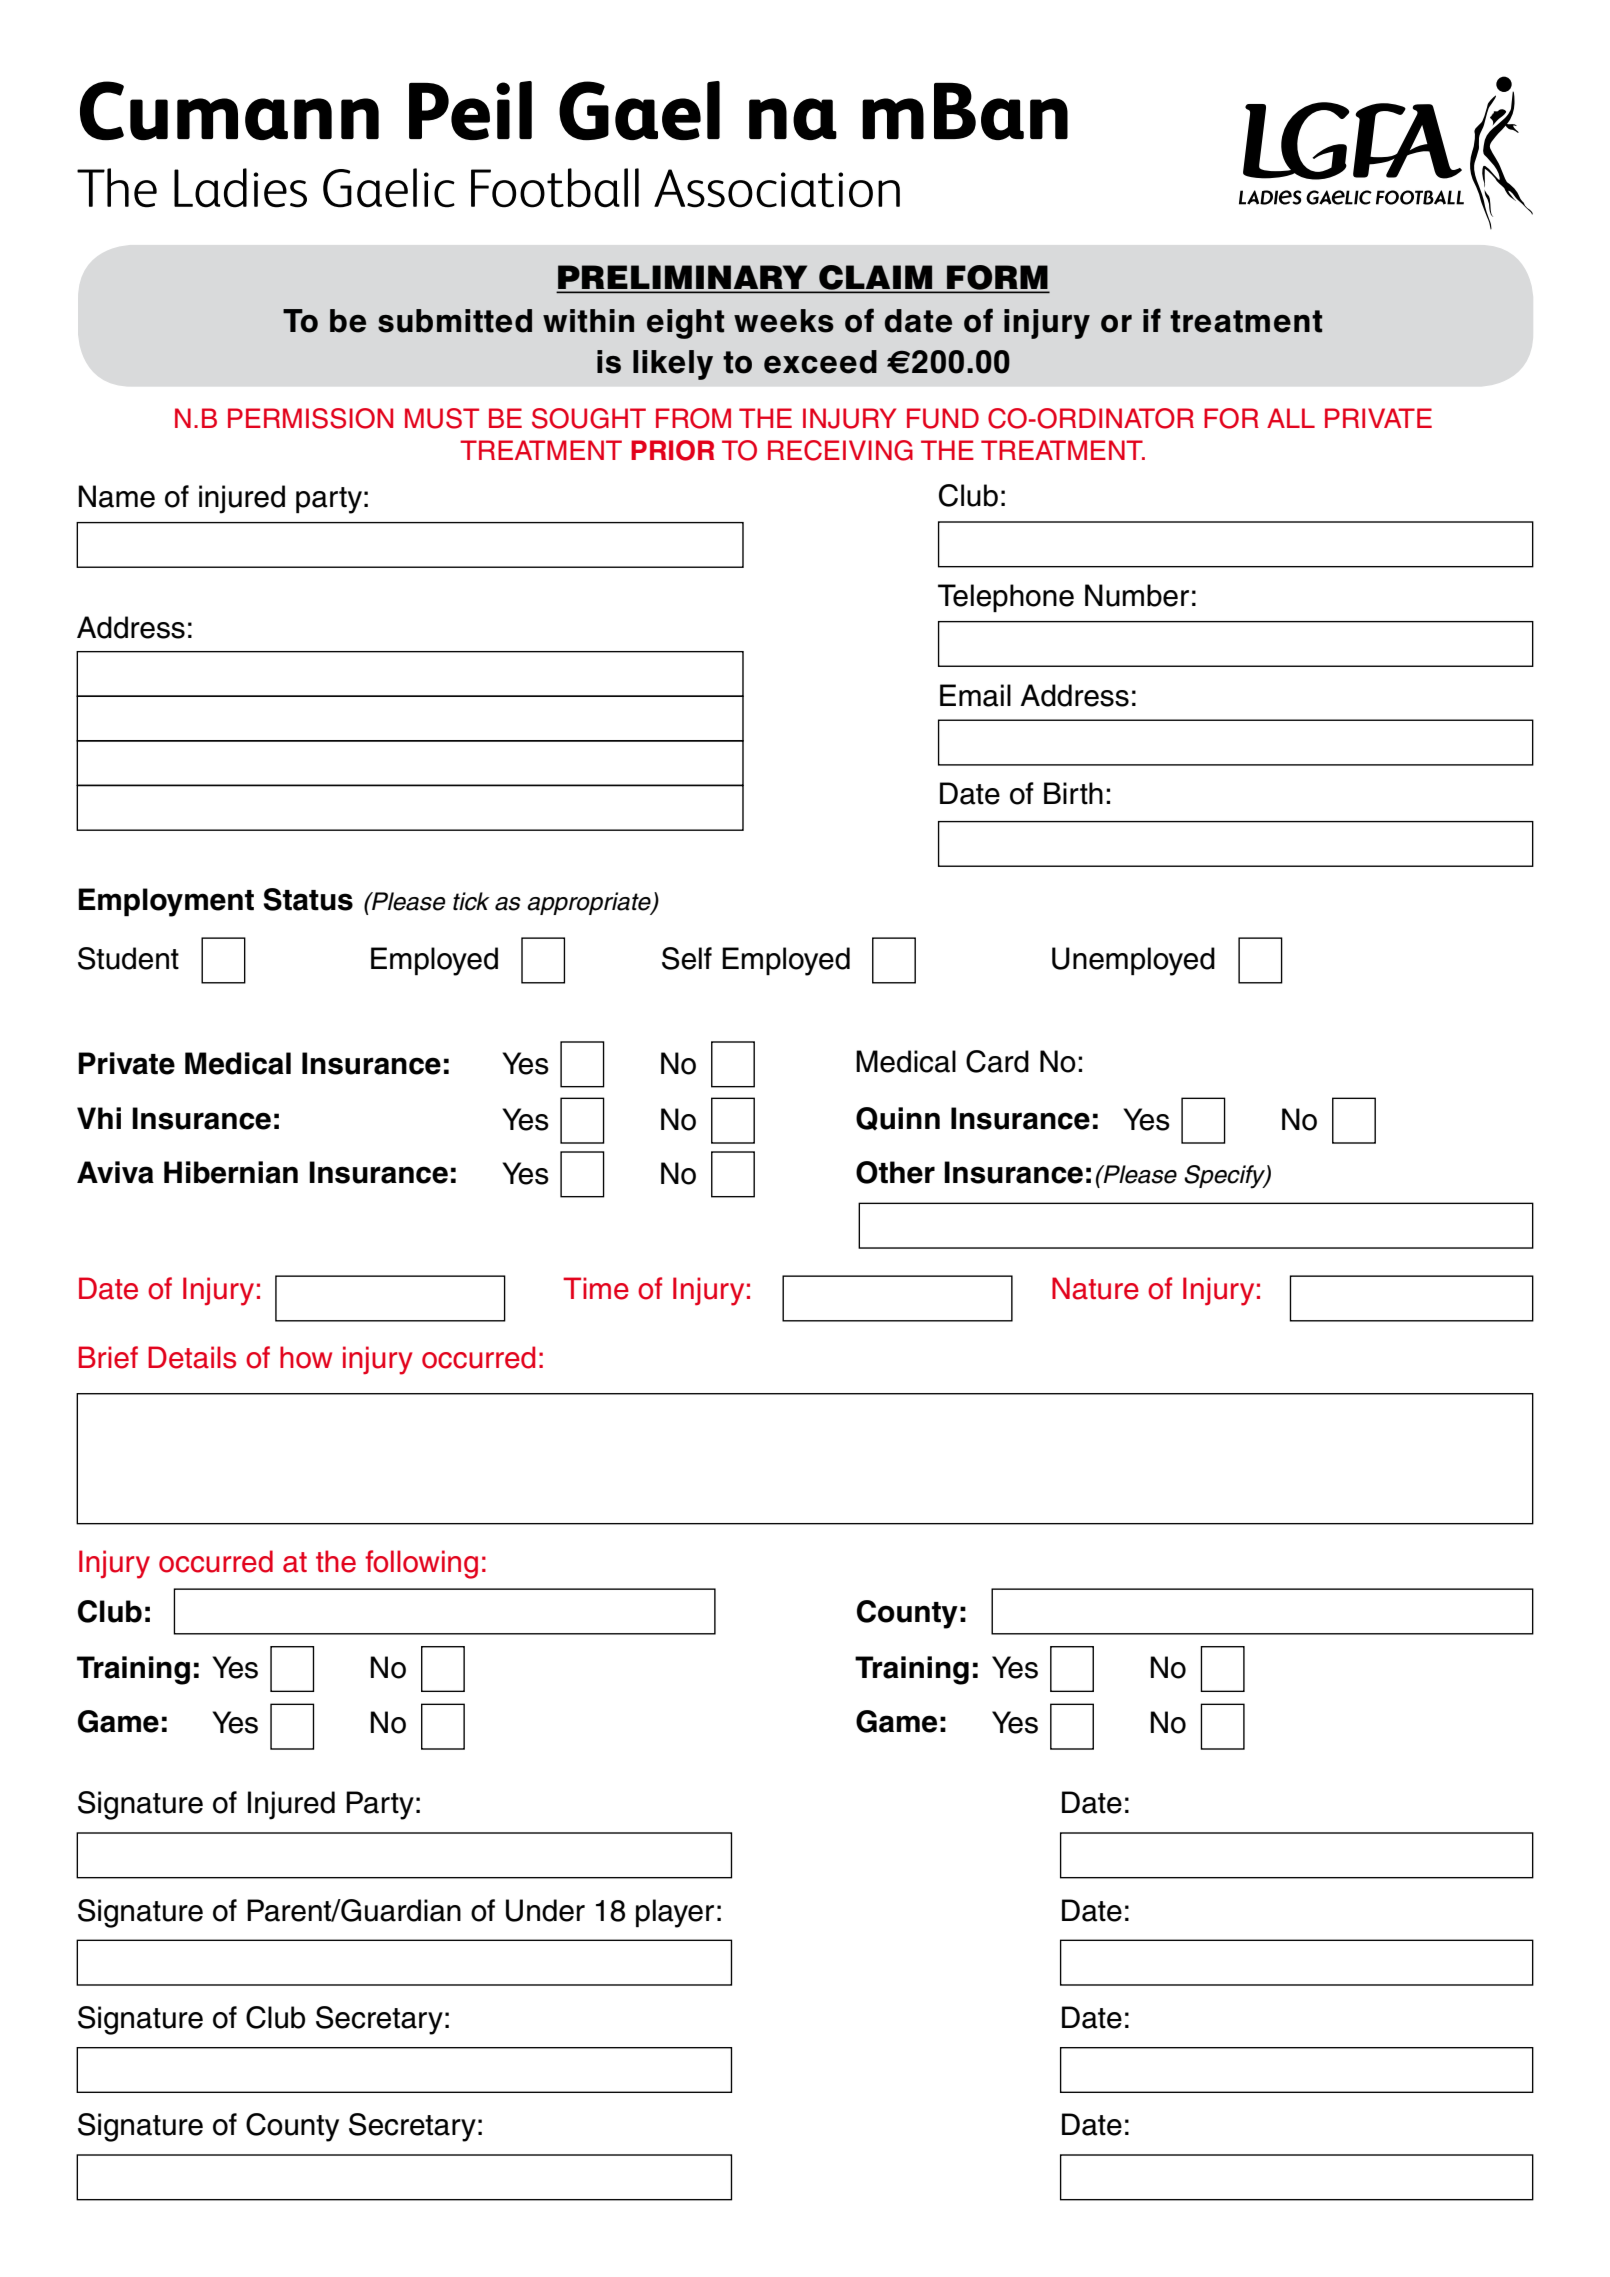 The image size is (1610, 2277). What do you see at coordinates (895, 1172) in the page?
I see `Other` at bounding box center [895, 1172].
